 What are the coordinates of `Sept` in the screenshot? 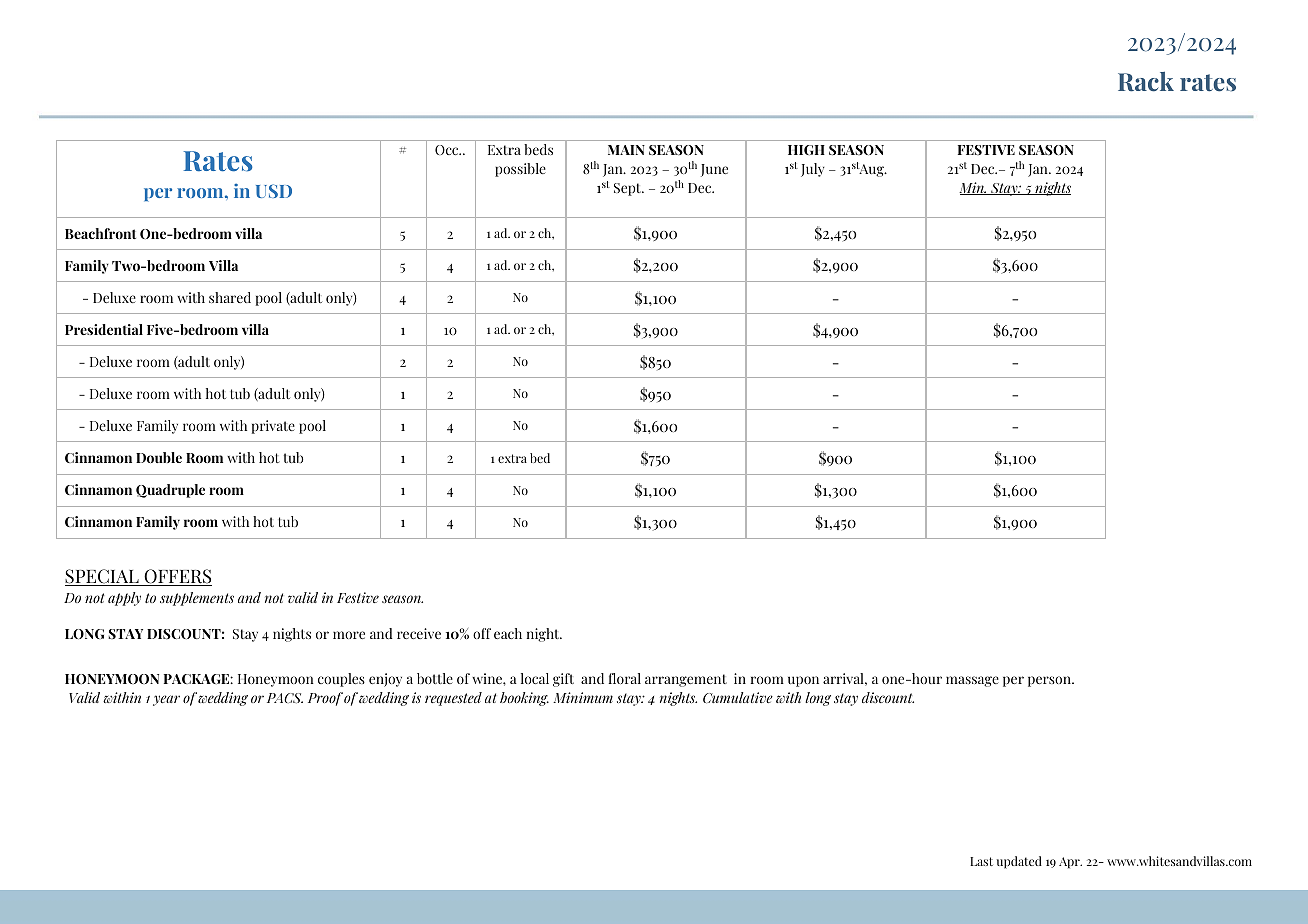 It's located at (629, 189).
